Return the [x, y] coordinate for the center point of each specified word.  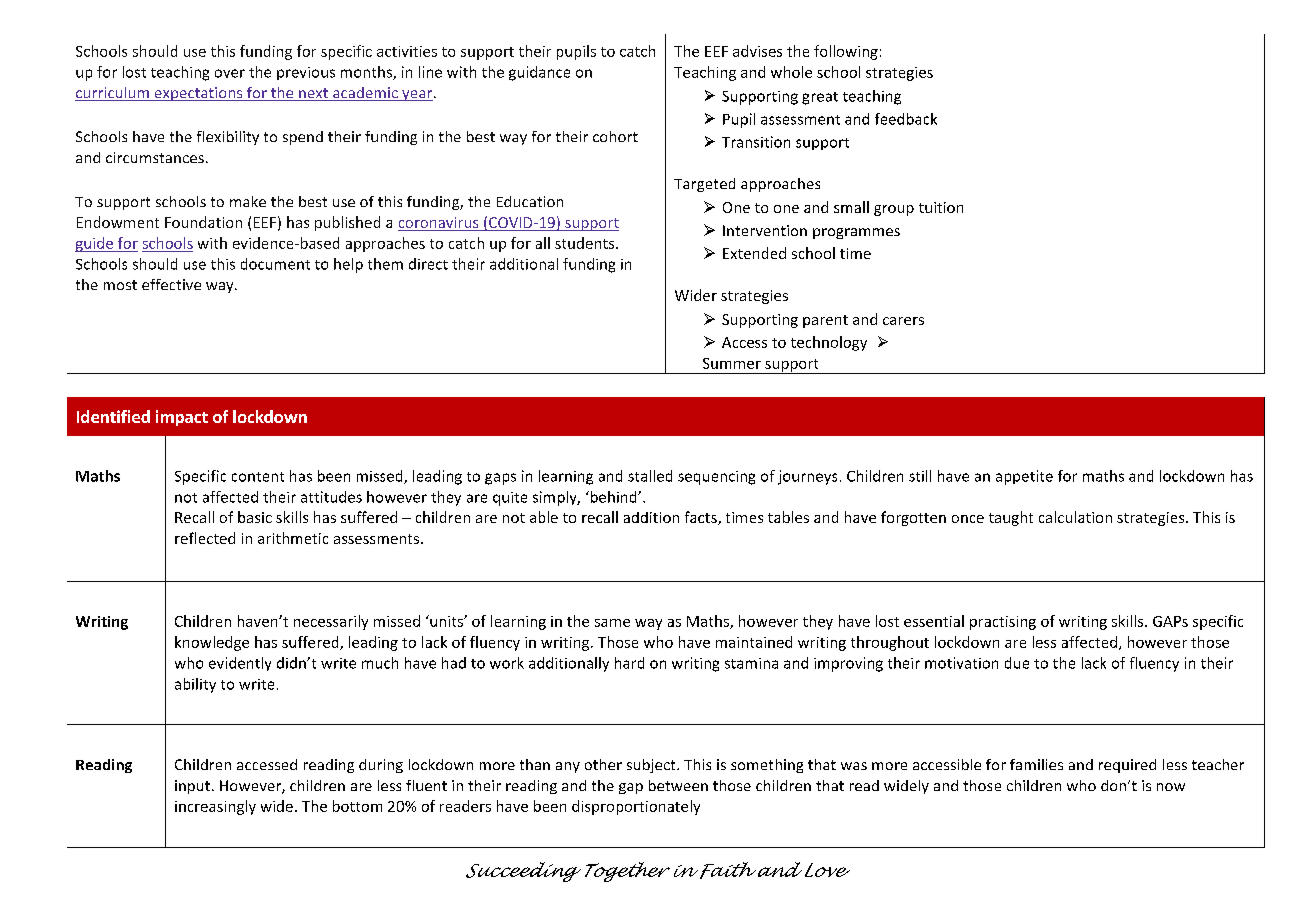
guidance [539, 73]
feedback [906, 119]
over [230, 73]
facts [702, 518]
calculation [1075, 517]
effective [171, 284]
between [678, 785]
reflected [205, 538]
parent [825, 321]
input [192, 787]
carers [903, 321]
